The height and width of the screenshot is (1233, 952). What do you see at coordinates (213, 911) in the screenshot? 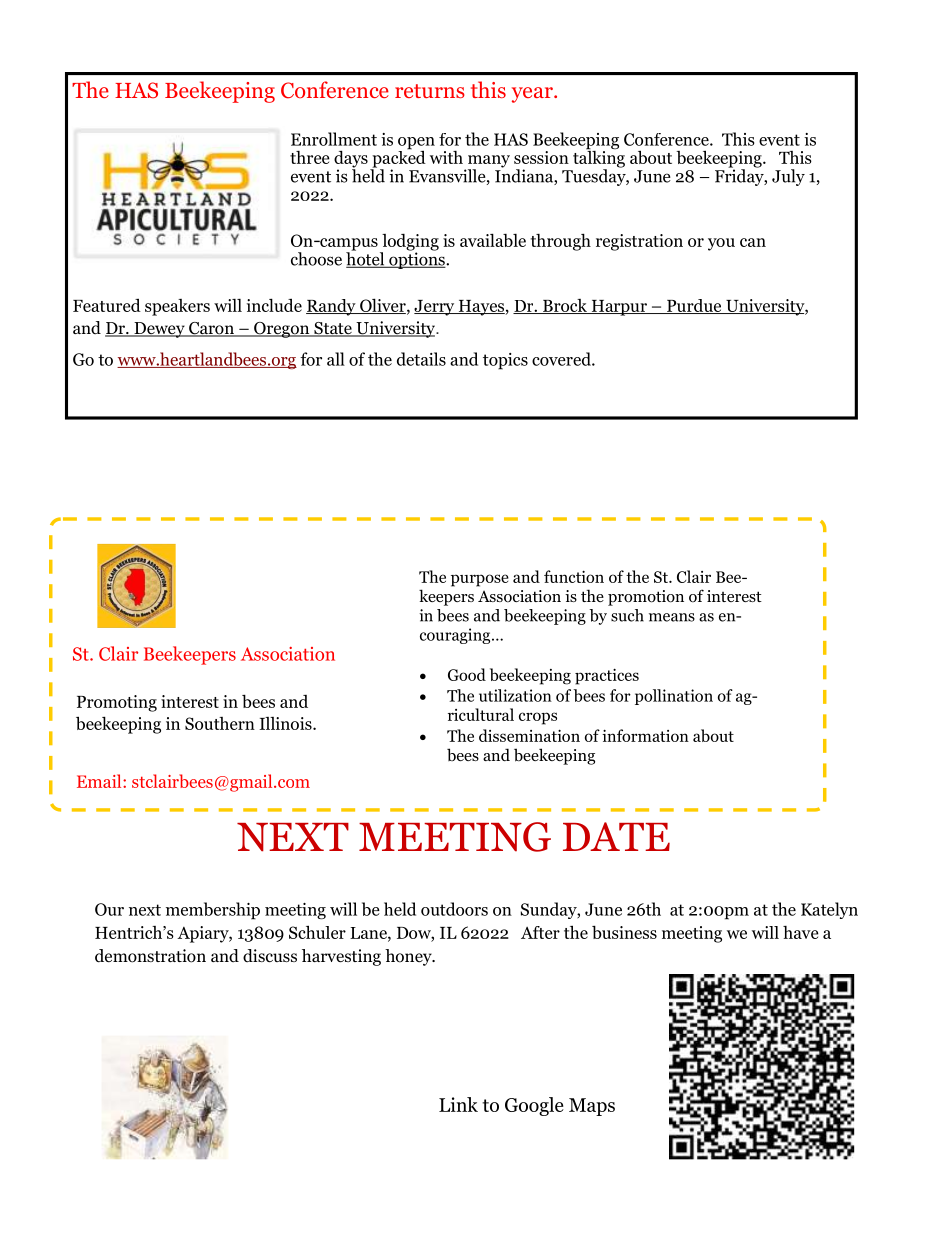
I see `membership` at bounding box center [213, 911].
